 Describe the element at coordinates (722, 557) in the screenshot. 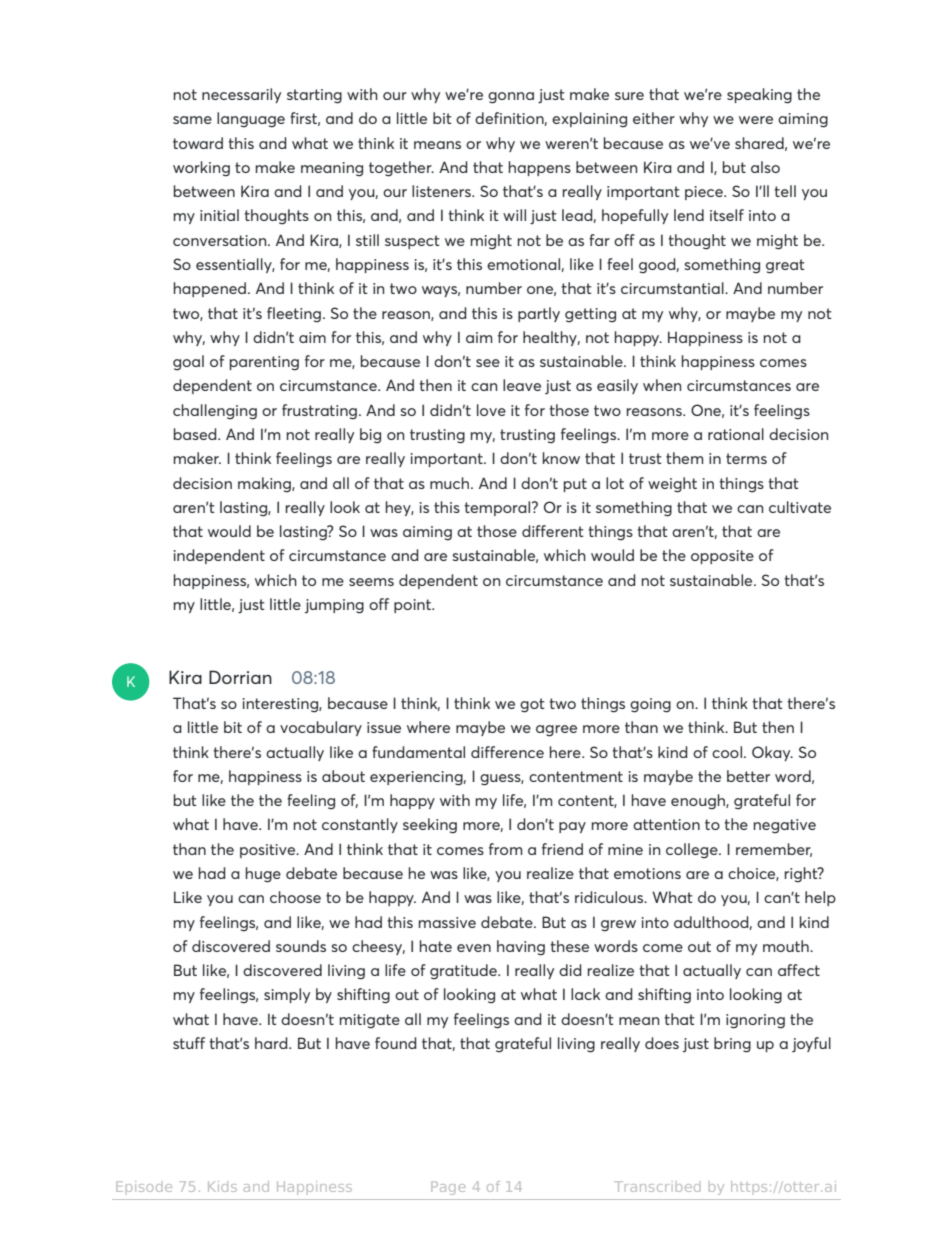

I see `opposite` at that location.
